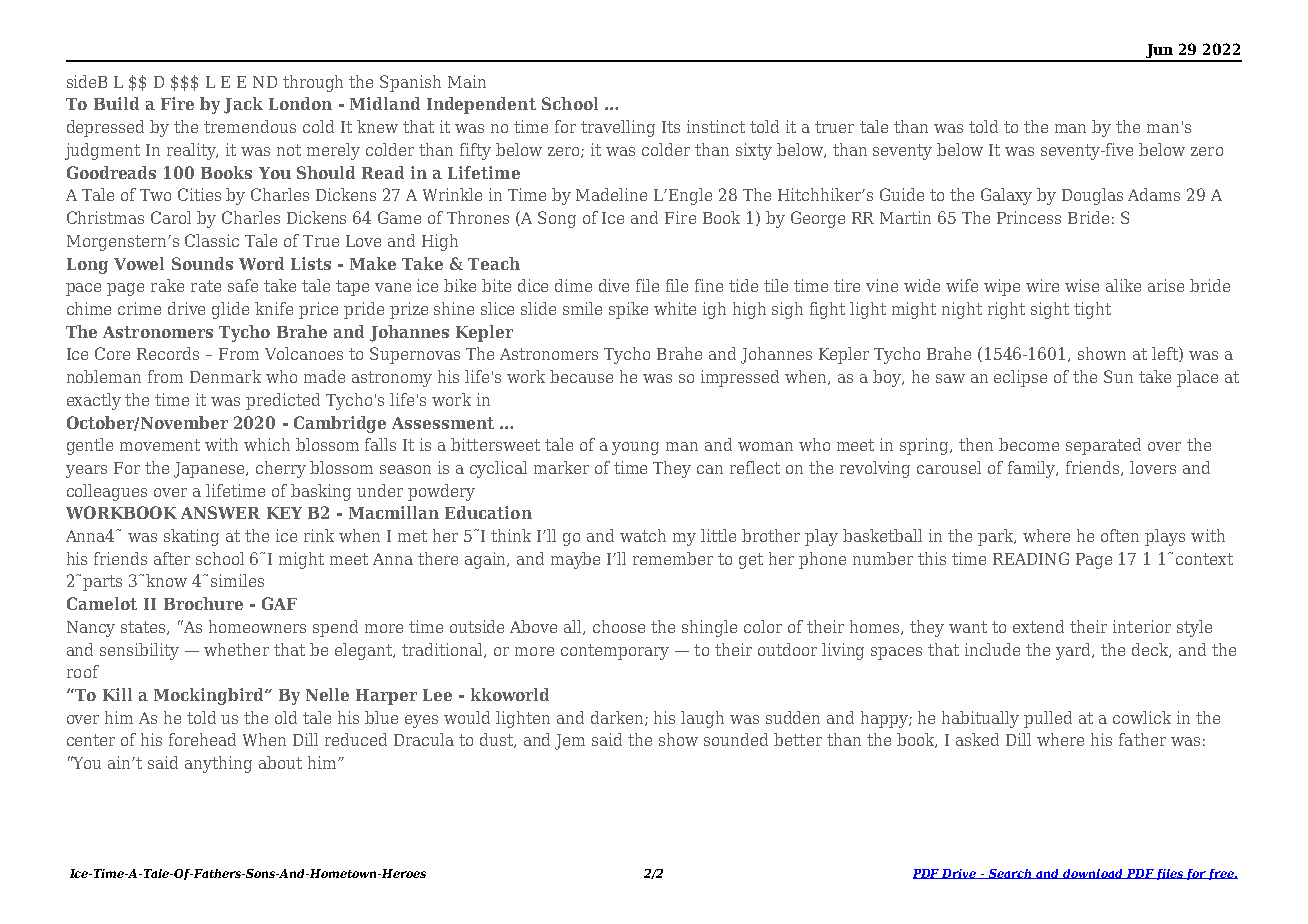  I want to click on family, so click(1033, 469).
